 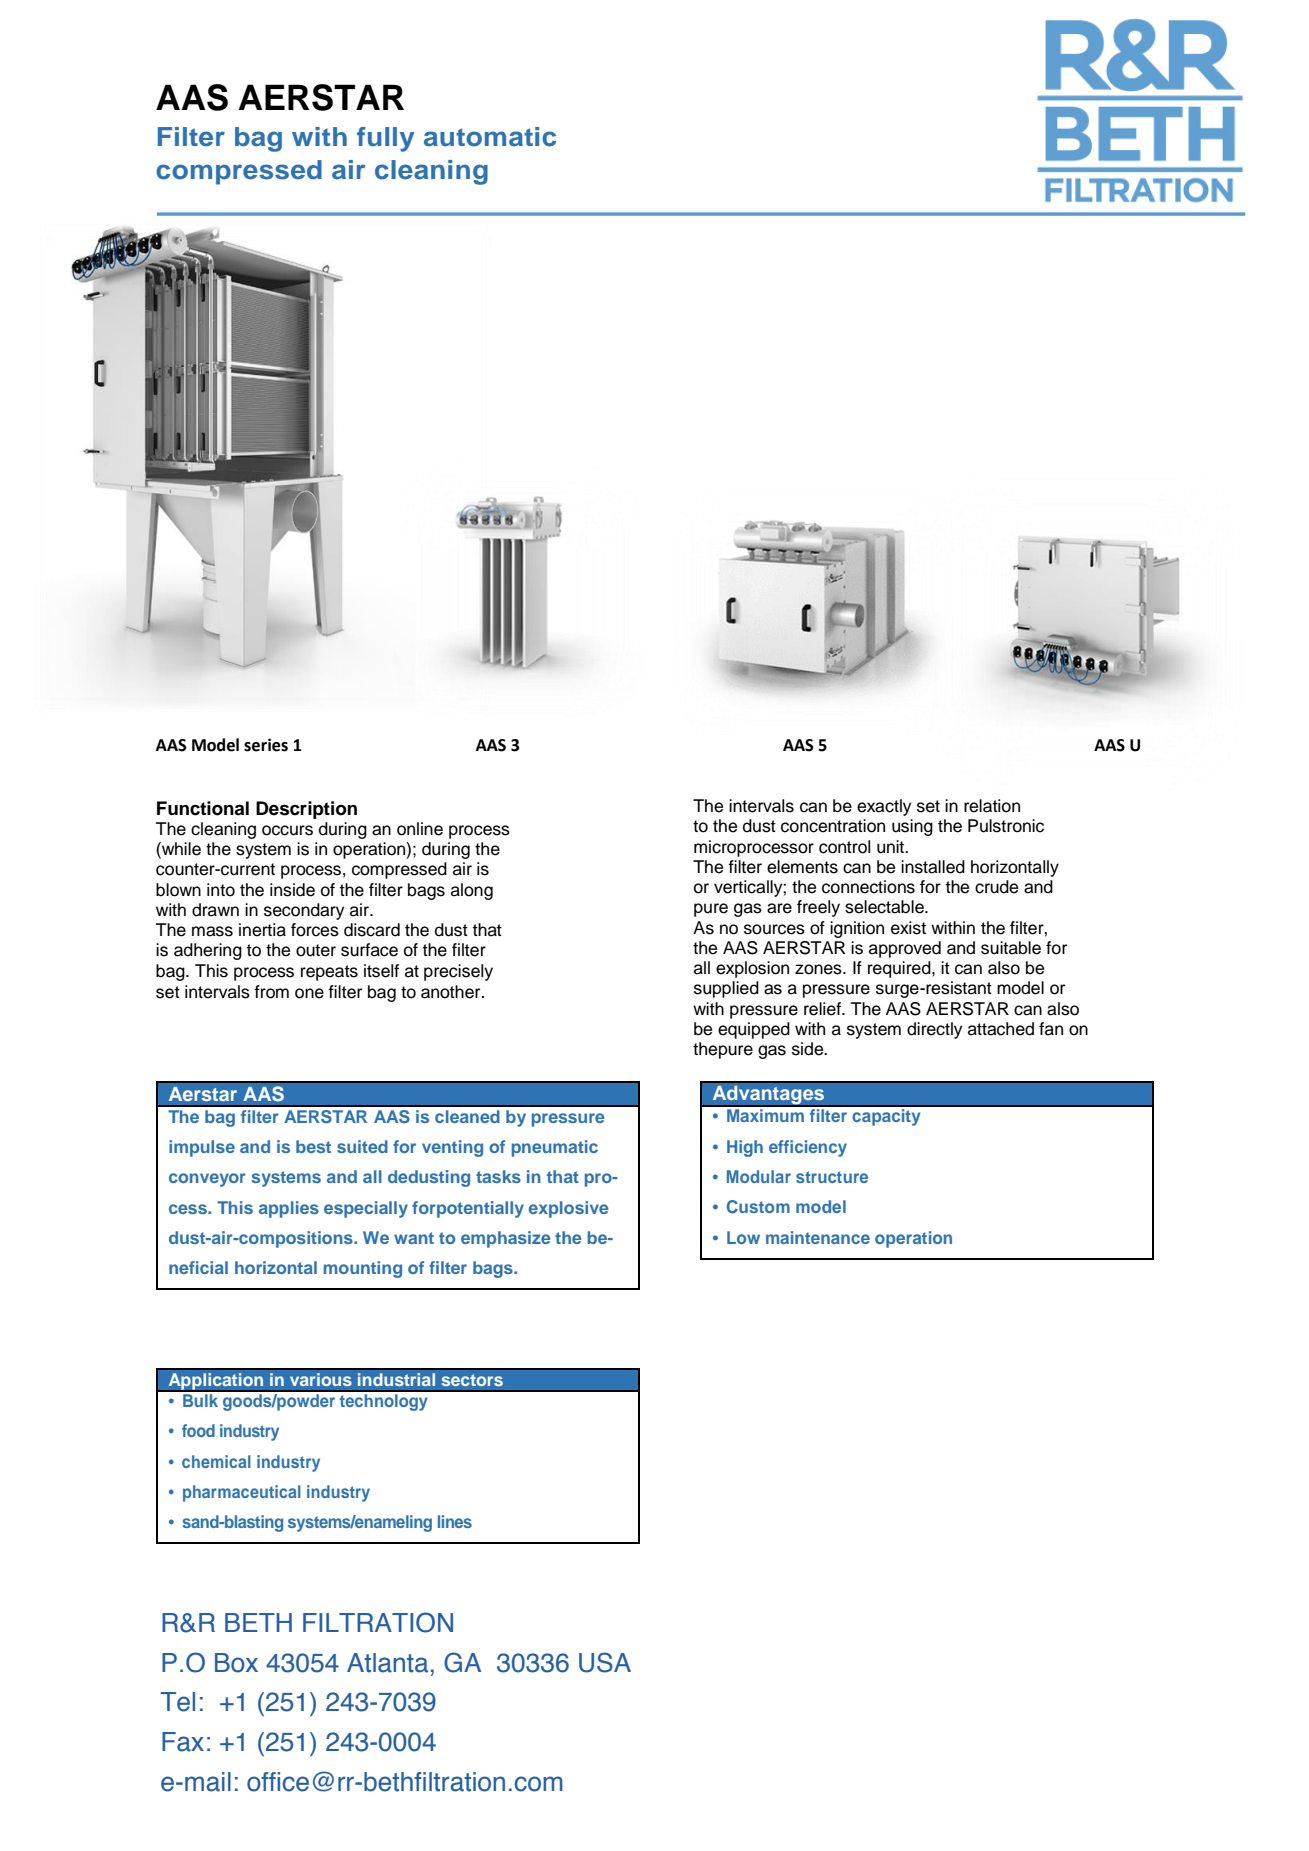 What do you see at coordinates (605, 1662) in the page?
I see `USA` at bounding box center [605, 1662].
